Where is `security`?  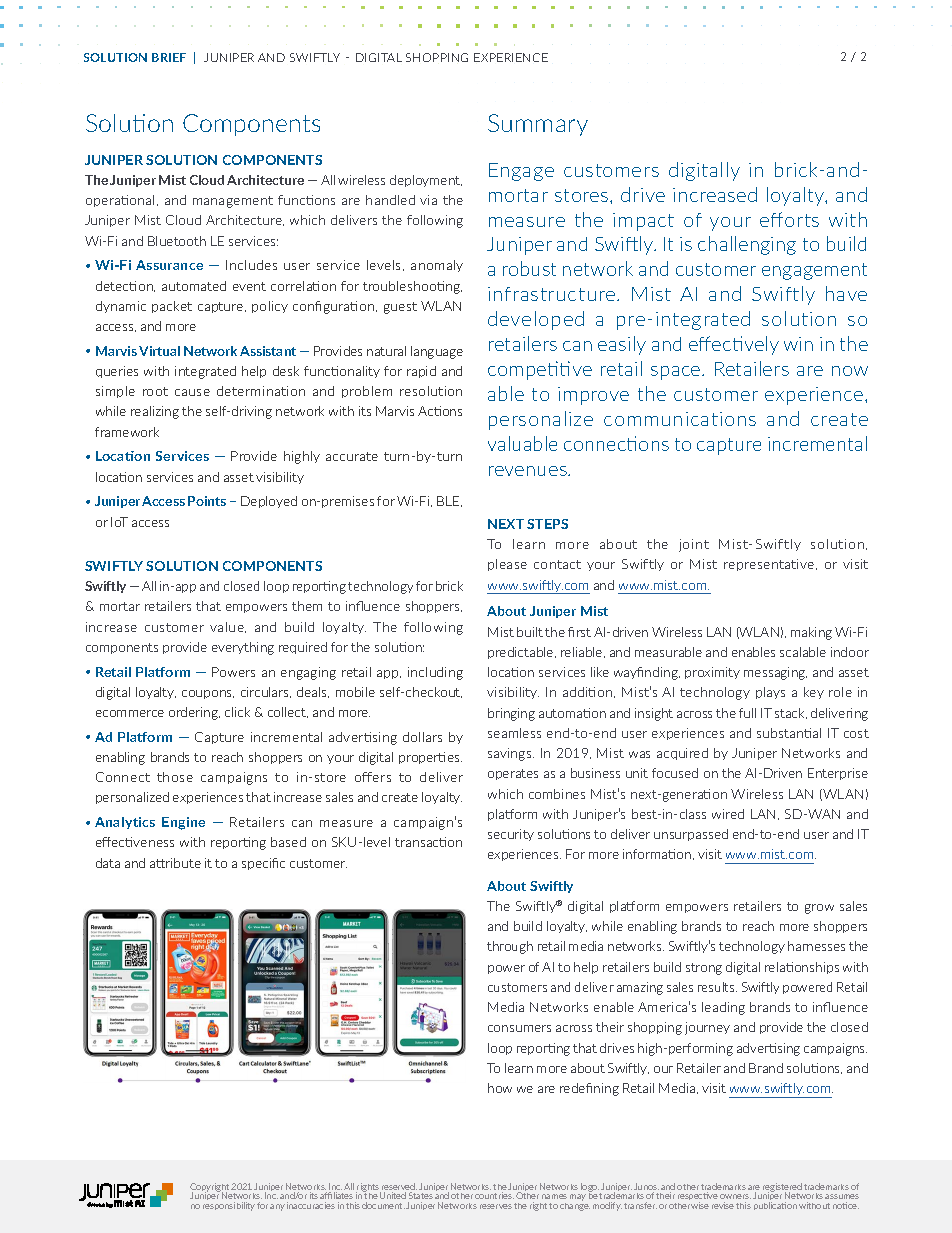 security is located at coordinates (511, 835).
